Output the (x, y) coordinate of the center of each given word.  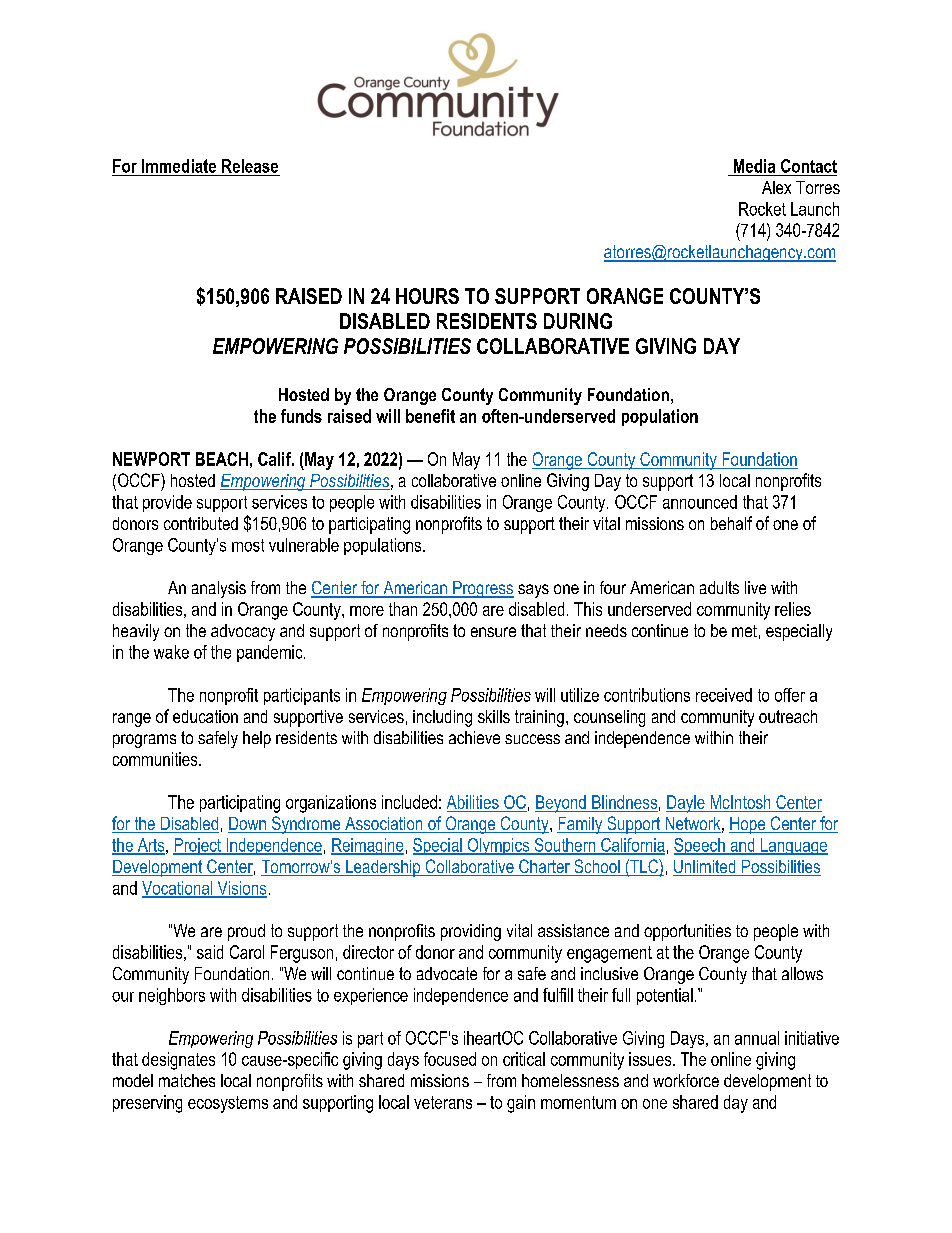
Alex (776, 187)
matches (187, 1080)
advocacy (243, 632)
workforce (686, 1080)
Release (250, 166)
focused (450, 1059)
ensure (493, 632)
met (744, 631)
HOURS (427, 296)
